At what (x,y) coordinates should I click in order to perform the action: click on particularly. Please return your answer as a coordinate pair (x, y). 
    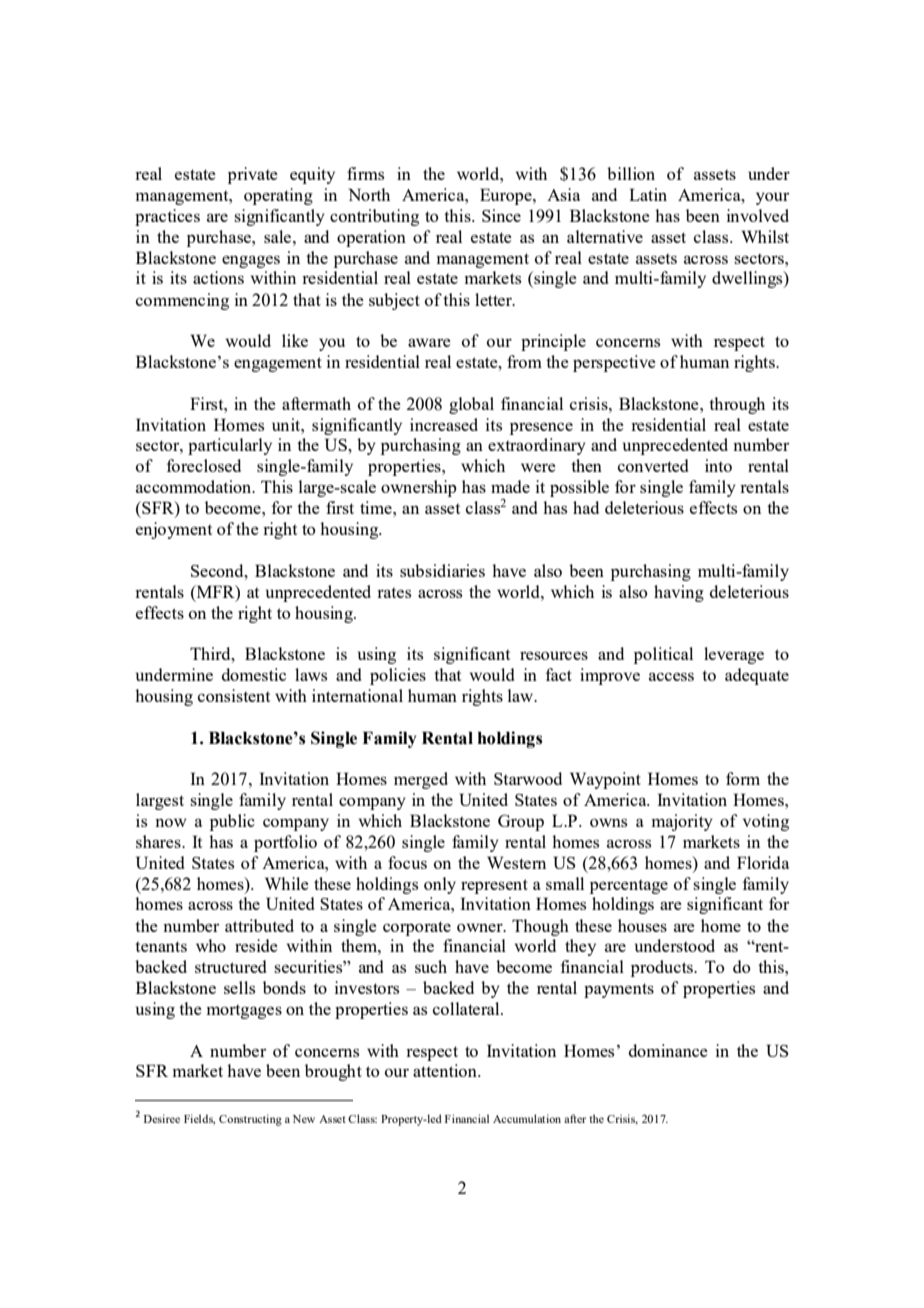
    Looking at the image, I should click on (230, 446).
